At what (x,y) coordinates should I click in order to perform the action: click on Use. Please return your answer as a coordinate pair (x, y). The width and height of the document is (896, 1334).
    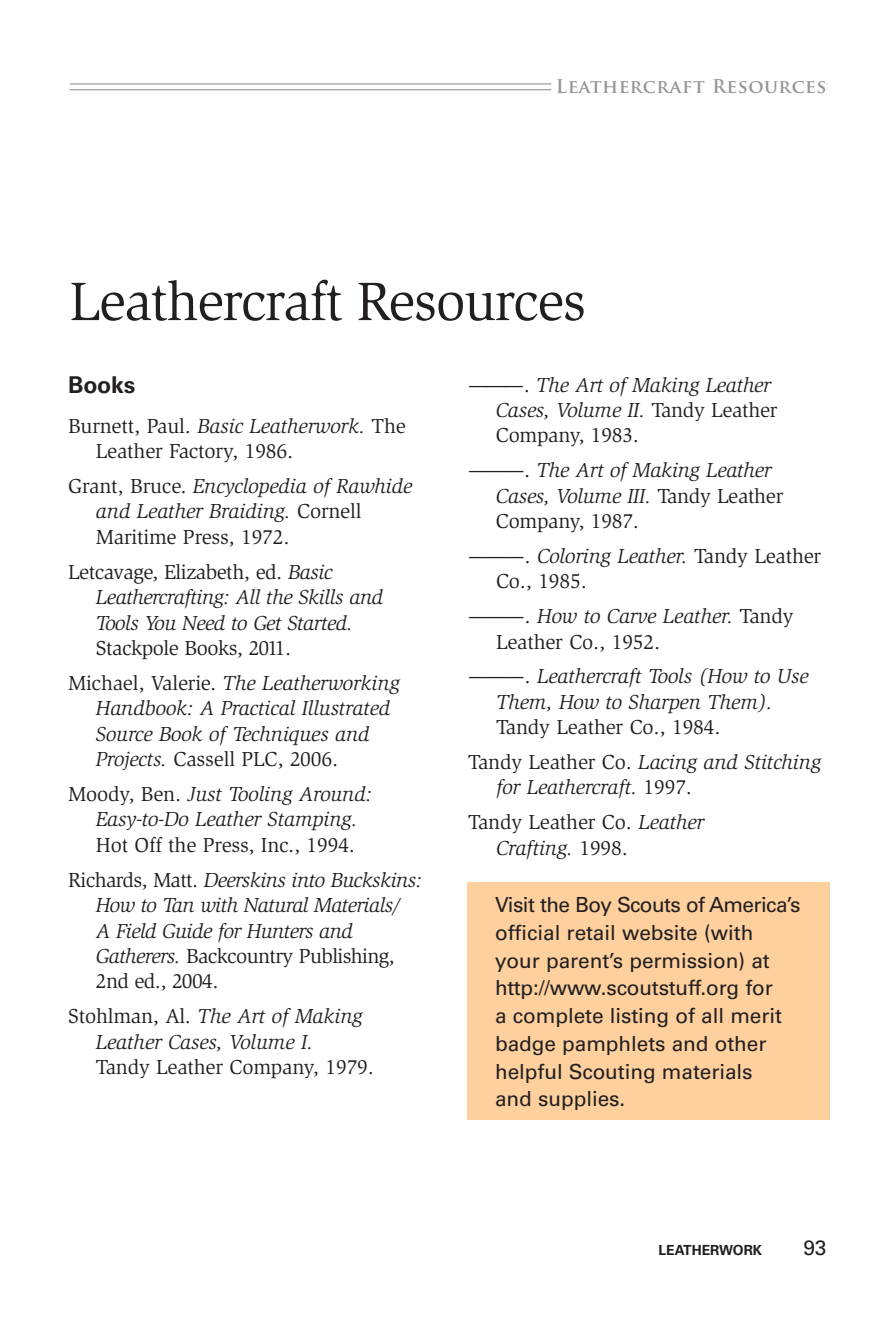
    Looking at the image, I should click on (793, 676).
